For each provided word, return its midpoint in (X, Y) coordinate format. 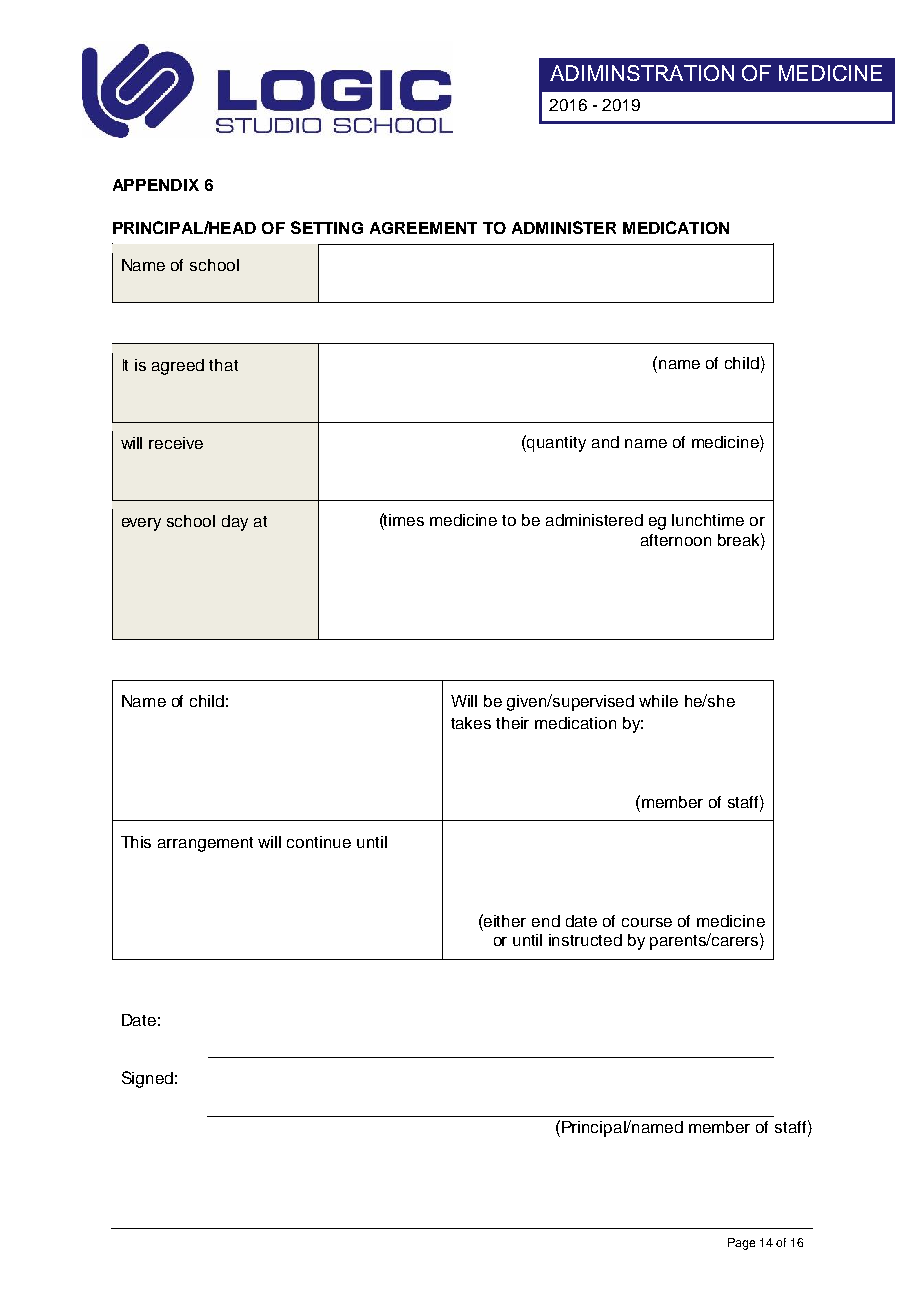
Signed (147, 1079)
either (504, 920)
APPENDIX (156, 185)
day (235, 523)
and (605, 442)
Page (741, 1244)
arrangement (205, 844)
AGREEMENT (423, 228)
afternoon (676, 540)
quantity (555, 443)
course (647, 922)
